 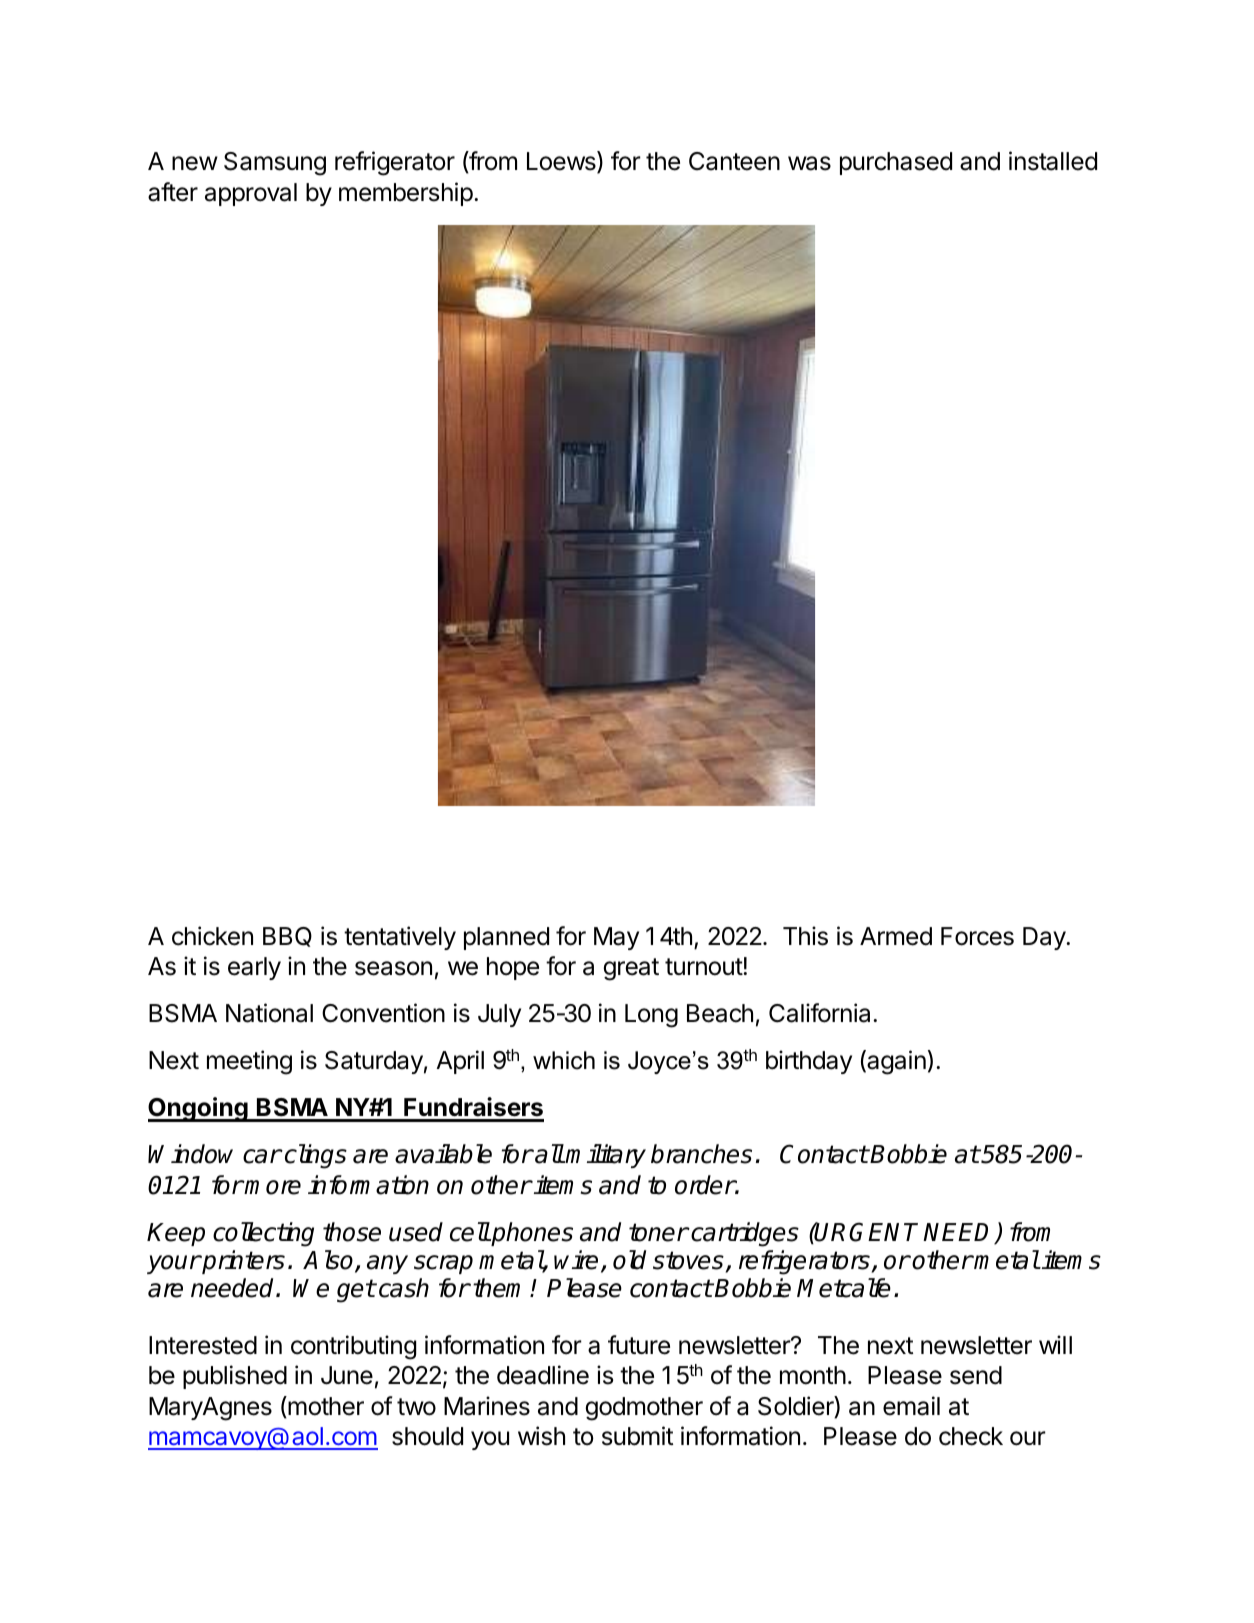 I want to click on Canteen, so click(x=734, y=161).
